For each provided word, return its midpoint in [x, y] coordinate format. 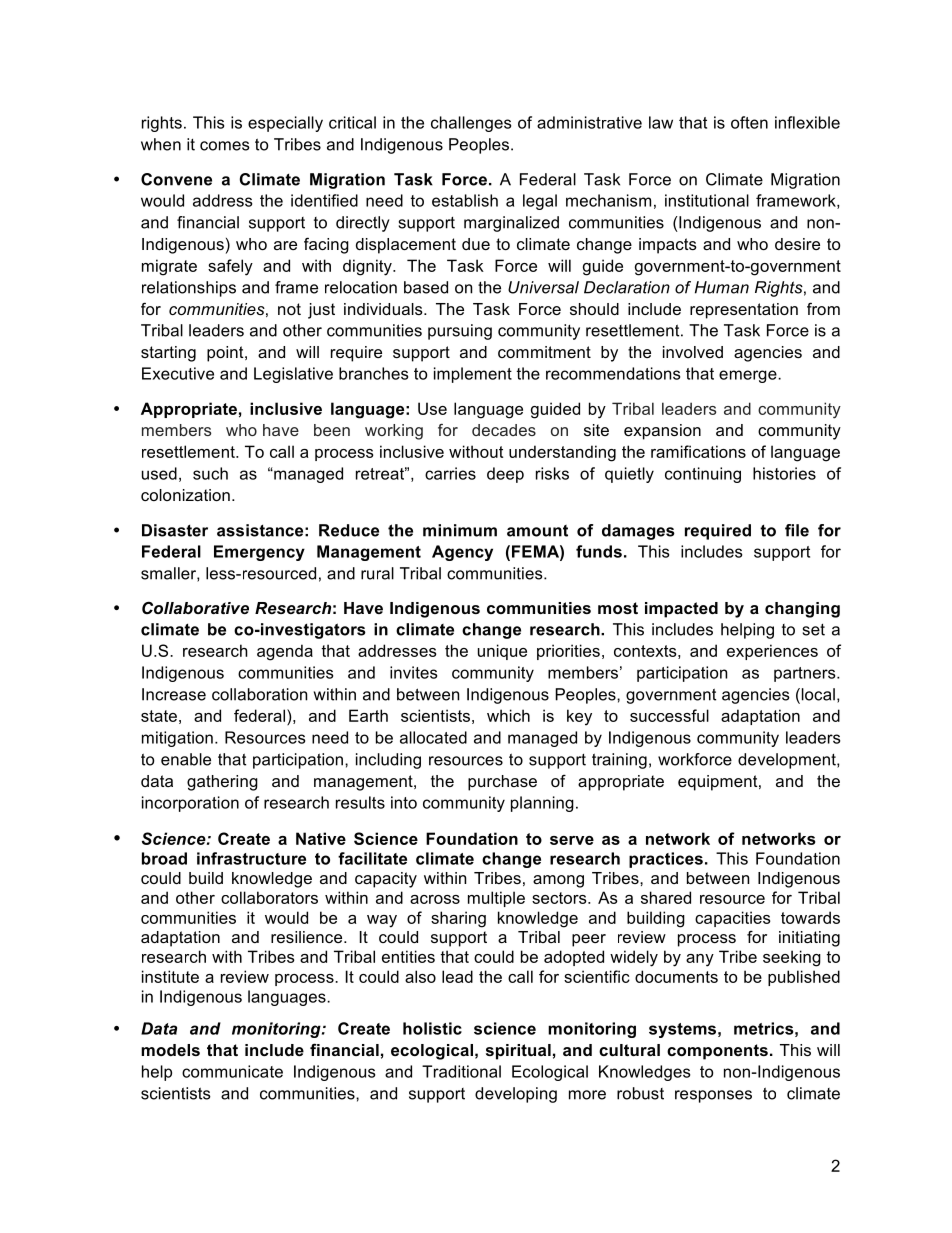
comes [225, 146]
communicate [232, 1071]
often [749, 122]
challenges [471, 124]
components [717, 1052]
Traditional [461, 1071]
